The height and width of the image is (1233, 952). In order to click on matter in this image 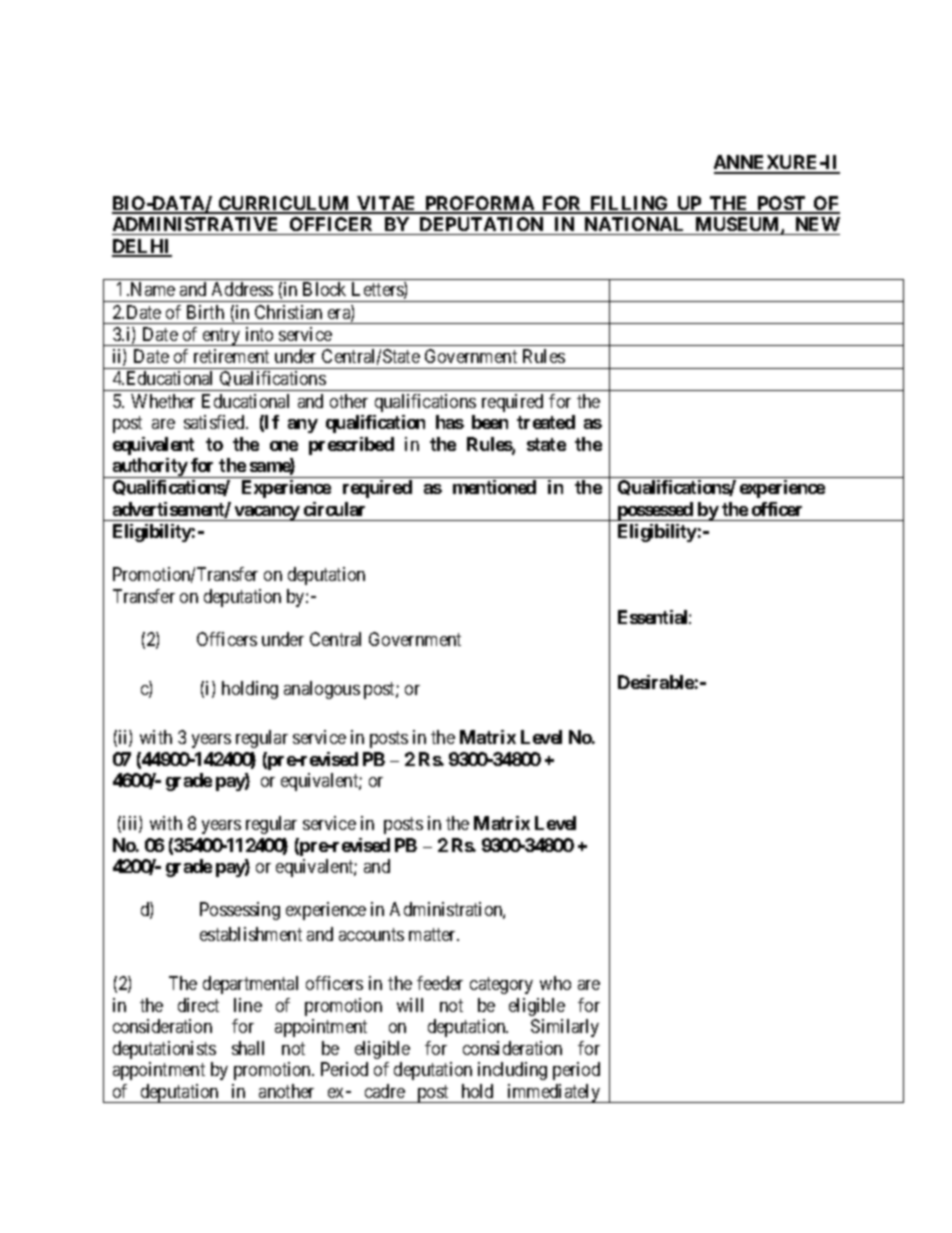, I will do `click(434, 934)`.
